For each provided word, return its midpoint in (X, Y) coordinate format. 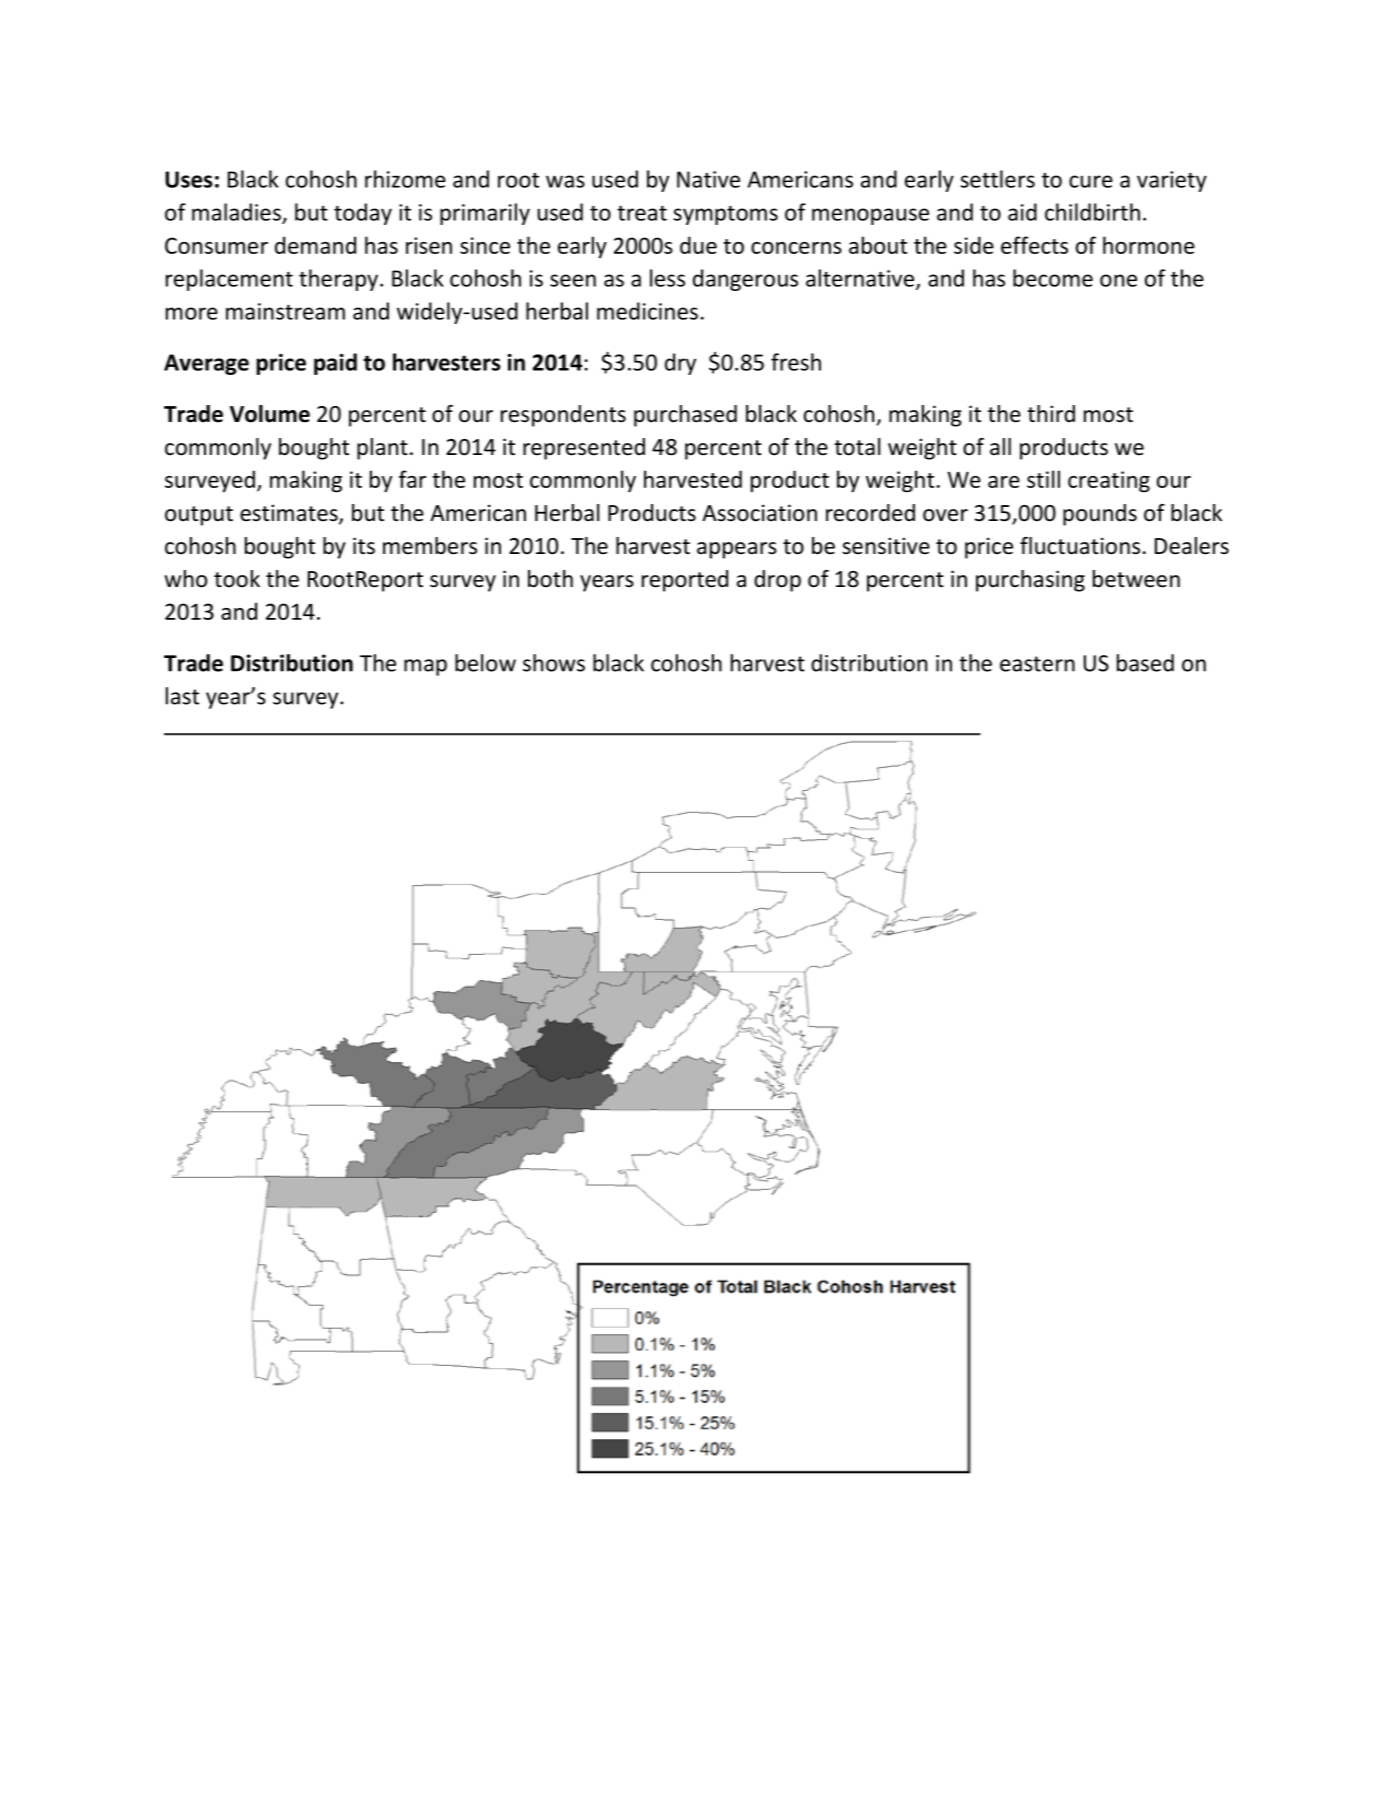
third (1051, 413)
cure (1091, 181)
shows (554, 663)
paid (335, 364)
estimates (290, 514)
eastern (1037, 664)
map (425, 667)
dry (680, 364)
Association (759, 513)
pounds (1100, 515)
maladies (236, 212)
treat (642, 213)
